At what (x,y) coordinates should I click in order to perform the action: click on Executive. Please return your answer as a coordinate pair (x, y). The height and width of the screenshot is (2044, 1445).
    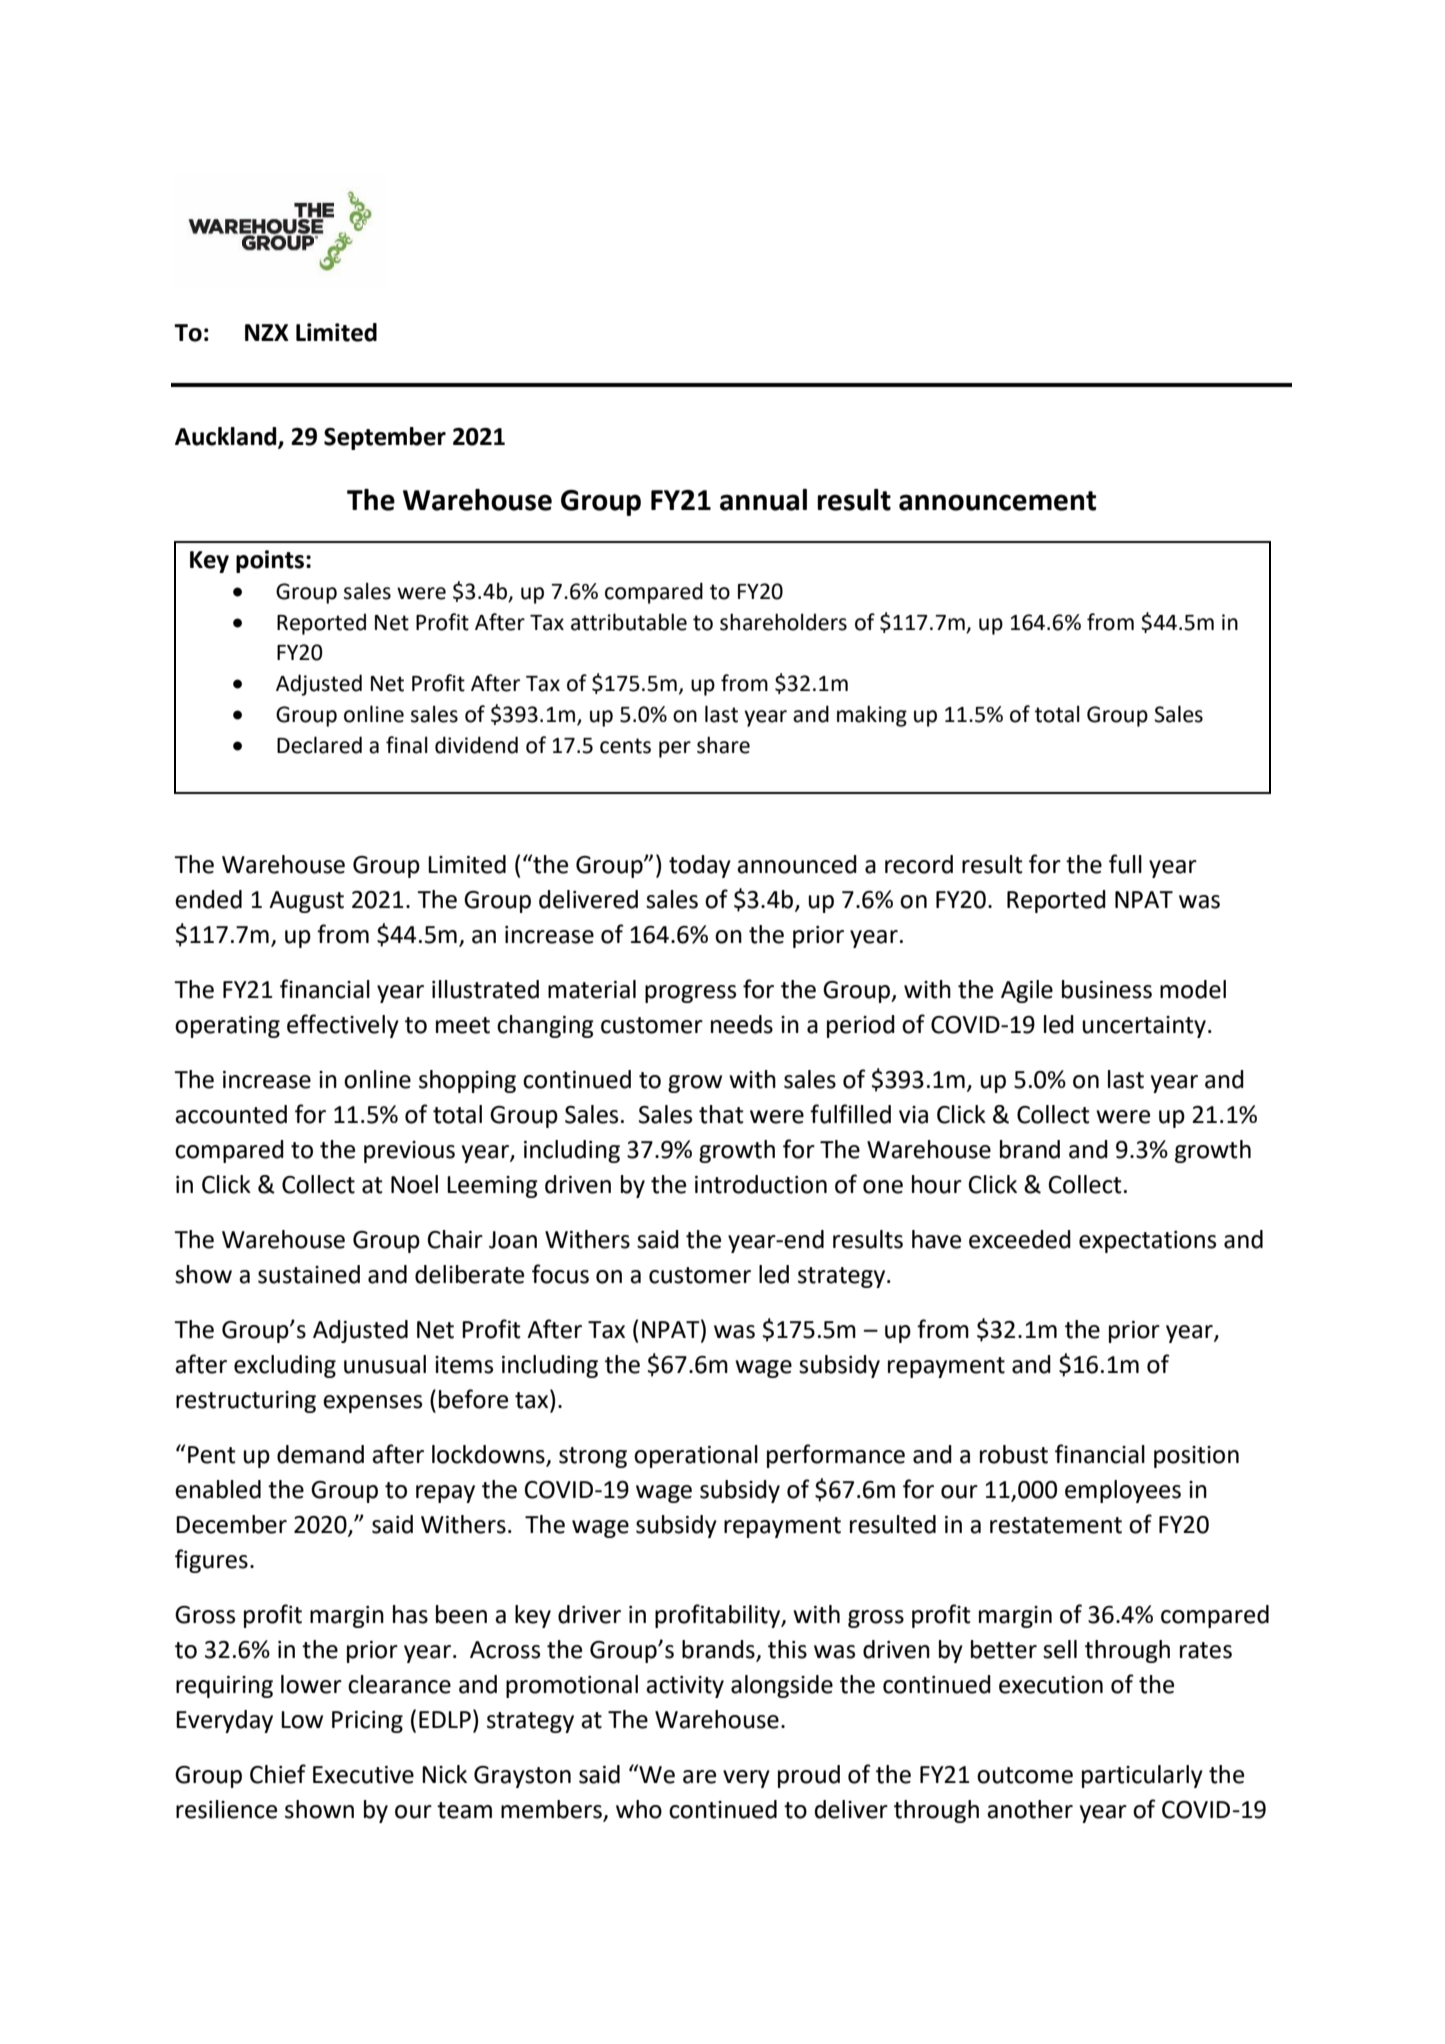
    Looking at the image, I should click on (363, 1775).
